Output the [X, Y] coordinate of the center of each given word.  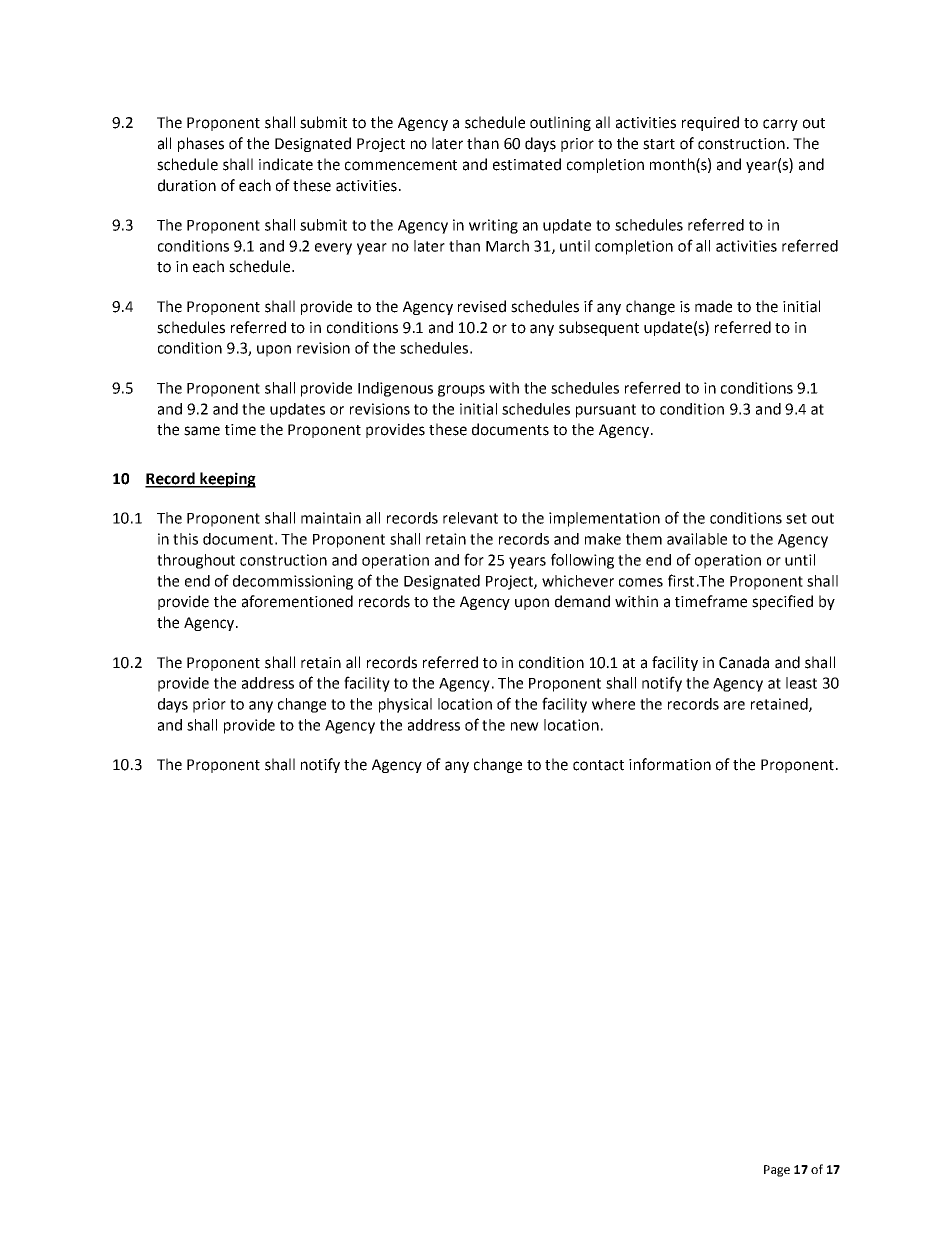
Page [777, 1171]
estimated [527, 164]
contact [598, 765]
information [670, 764]
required [710, 123]
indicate [286, 164]
